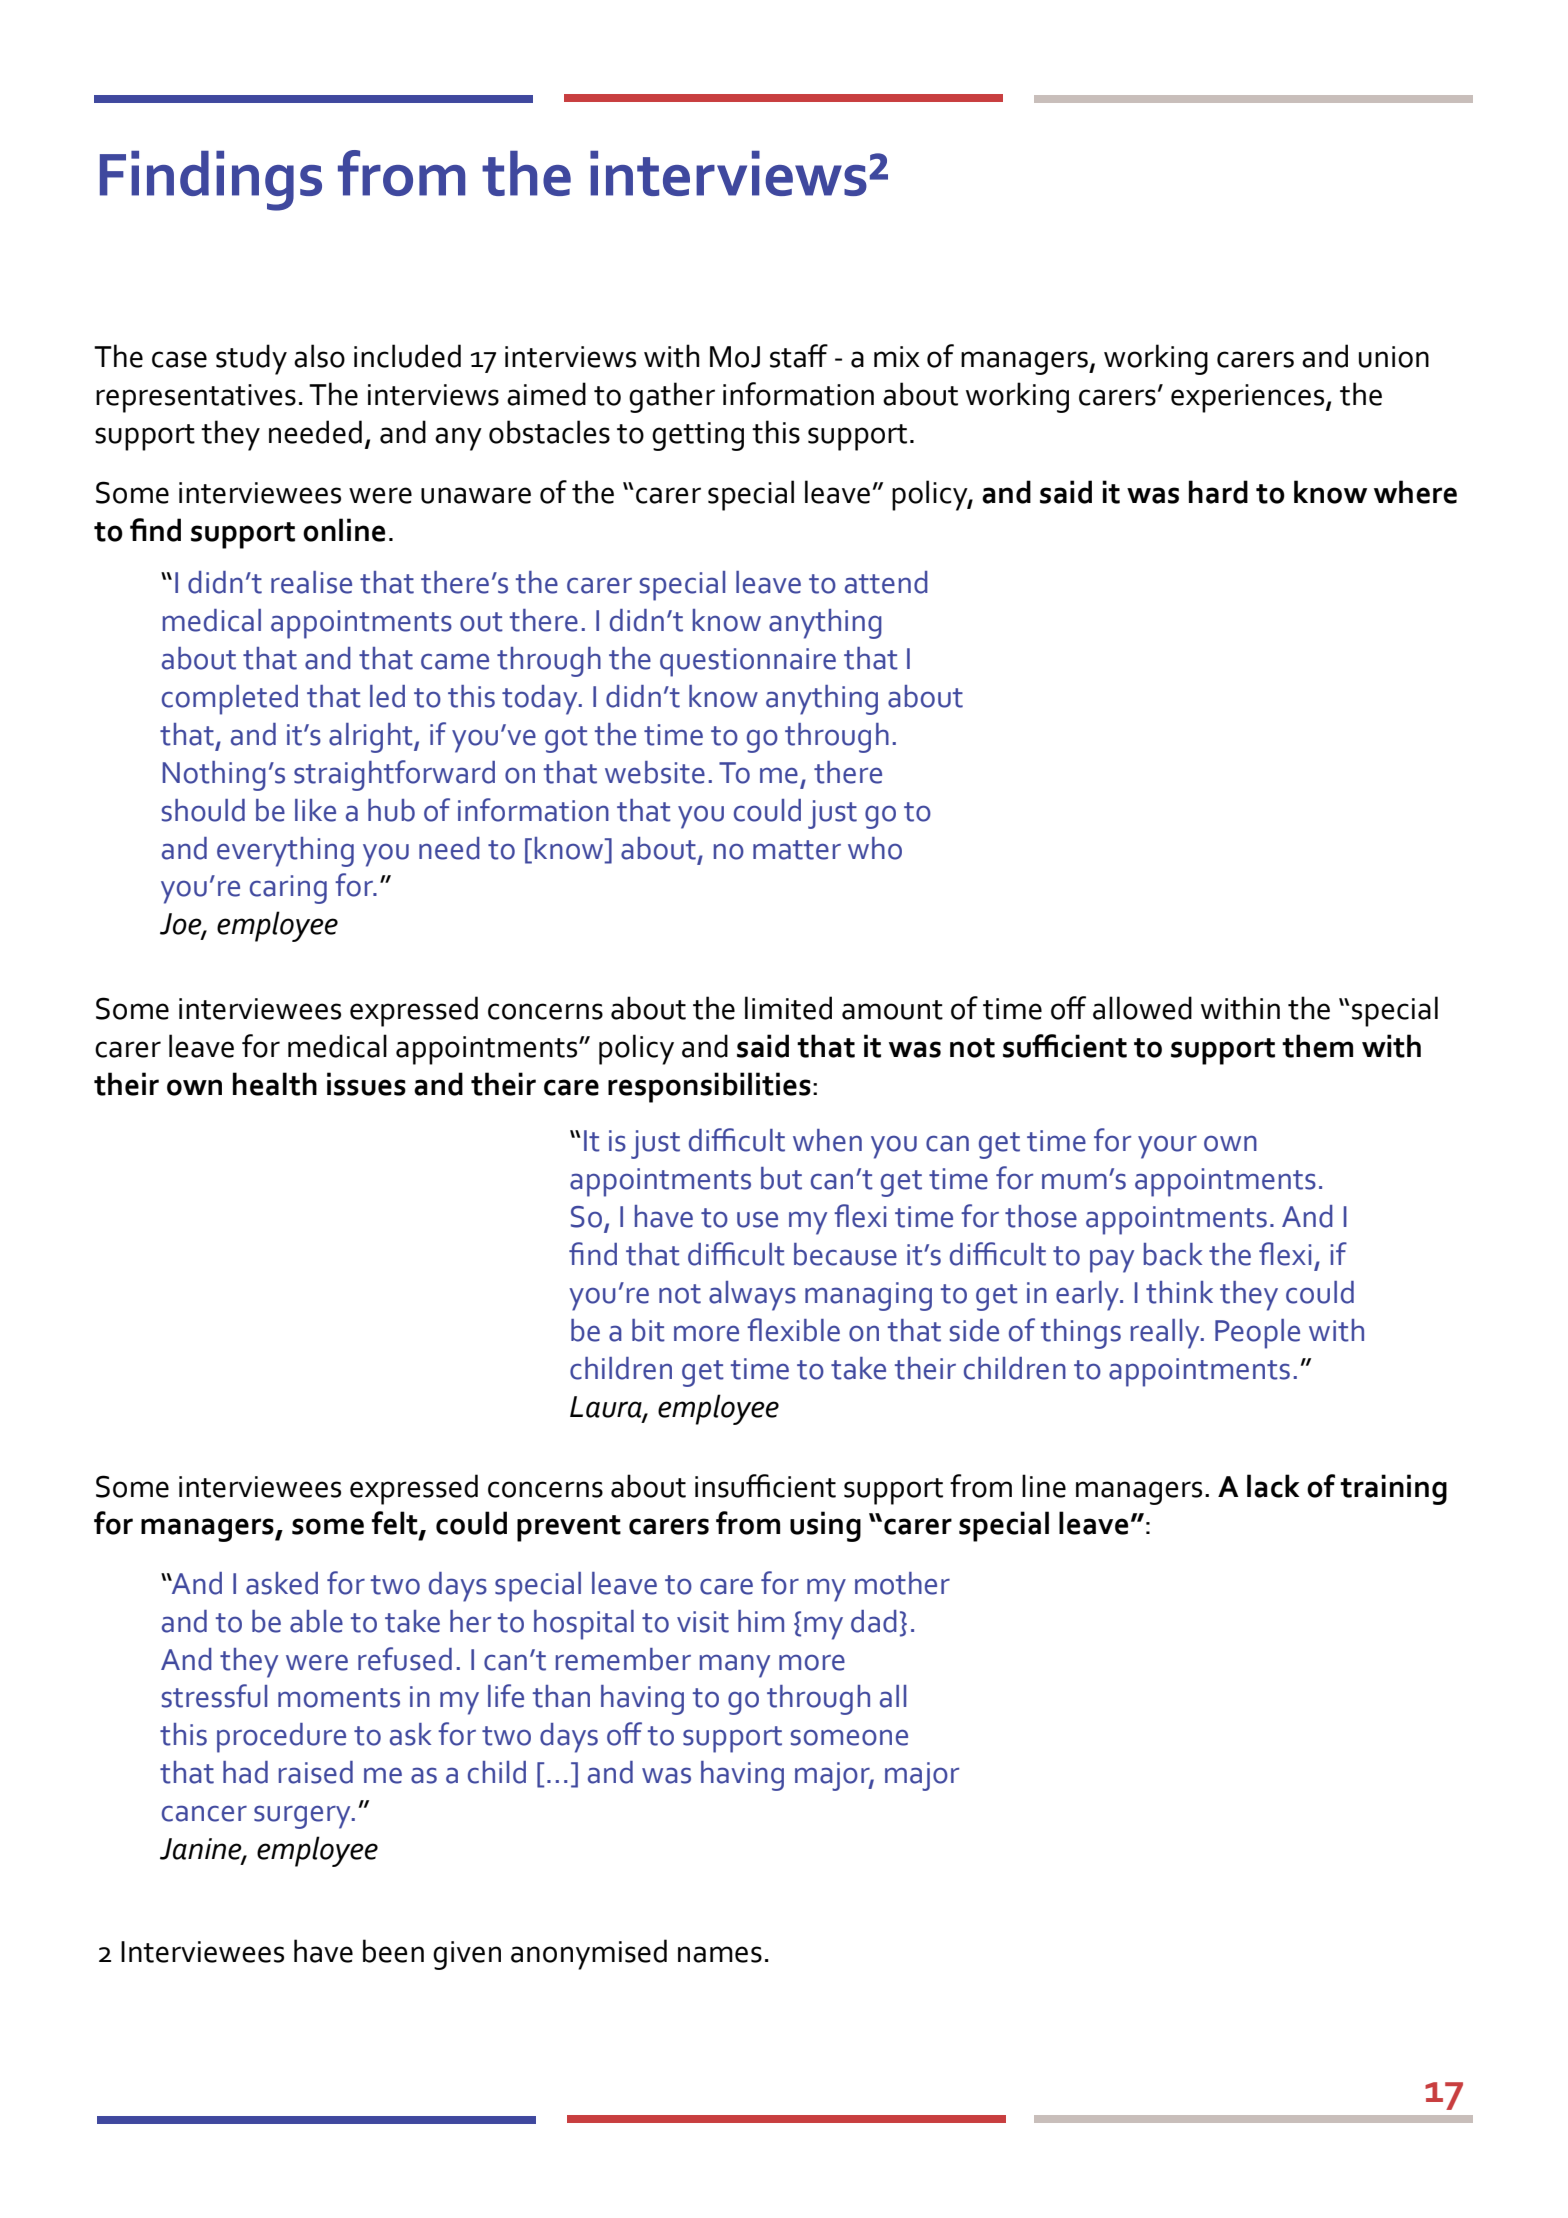 This screenshot has height=2218, width=1568. What do you see at coordinates (799, 356) in the screenshot?
I see `staff` at bounding box center [799, 356].
